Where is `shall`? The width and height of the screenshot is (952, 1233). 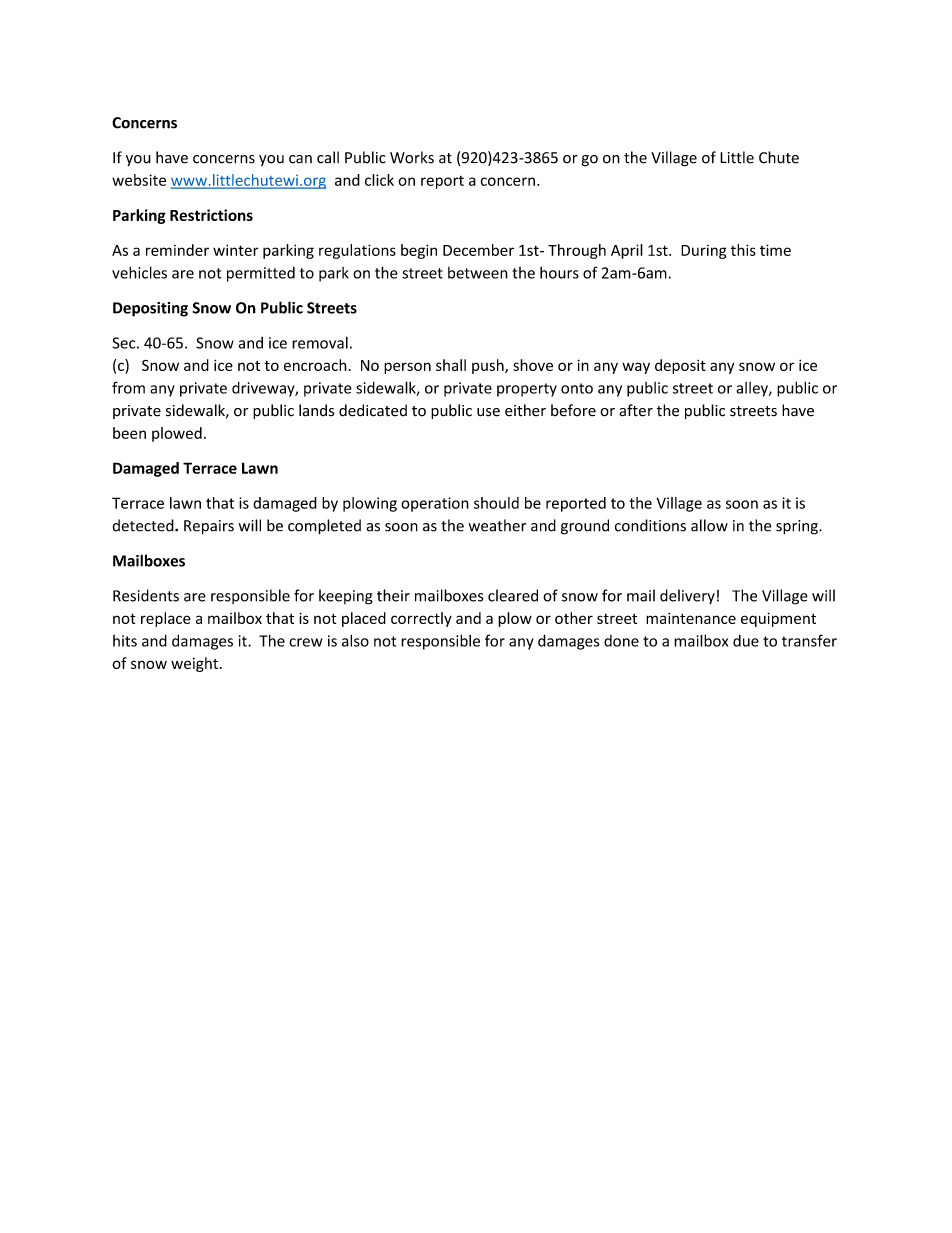
shall is located at coordinates (451, 365).
